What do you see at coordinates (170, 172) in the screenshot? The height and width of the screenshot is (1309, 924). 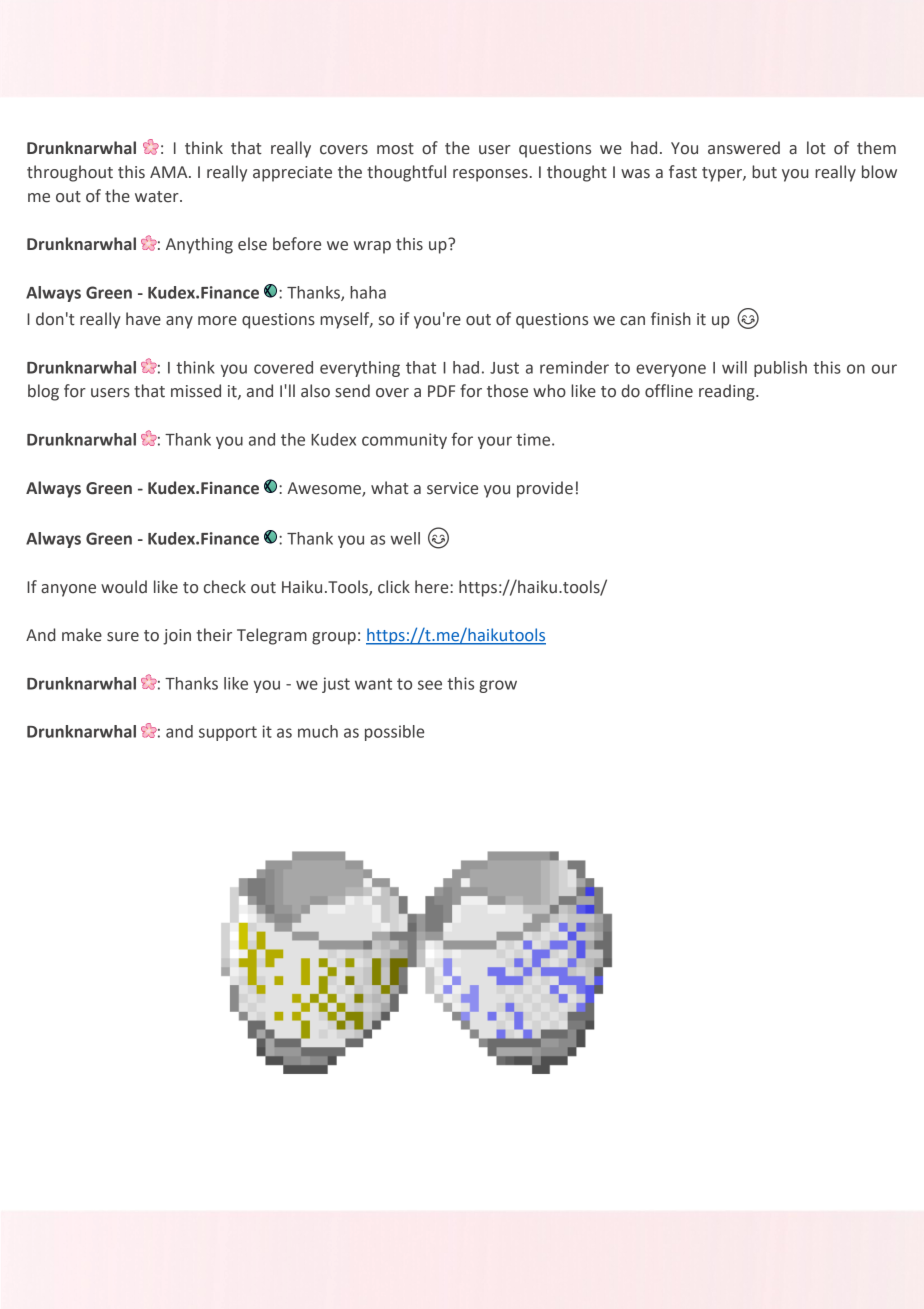 I see `AMA` at bounding box center [170, 172].
